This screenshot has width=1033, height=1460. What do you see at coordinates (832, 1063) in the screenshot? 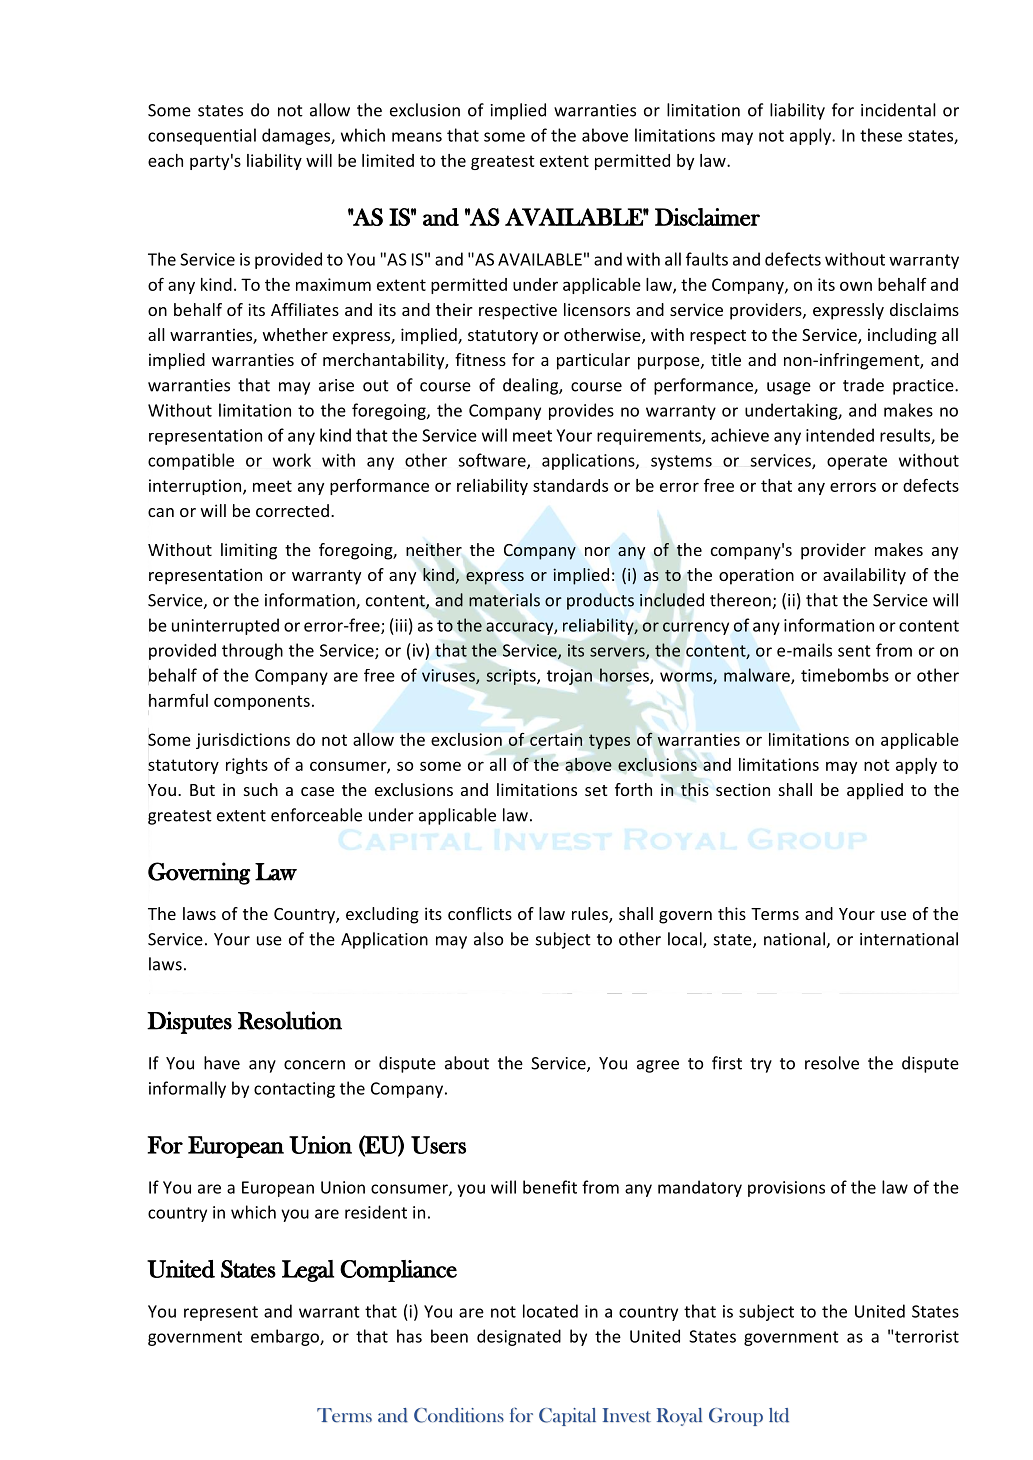
I see `resolve` at bounding box center [832, 1063].
